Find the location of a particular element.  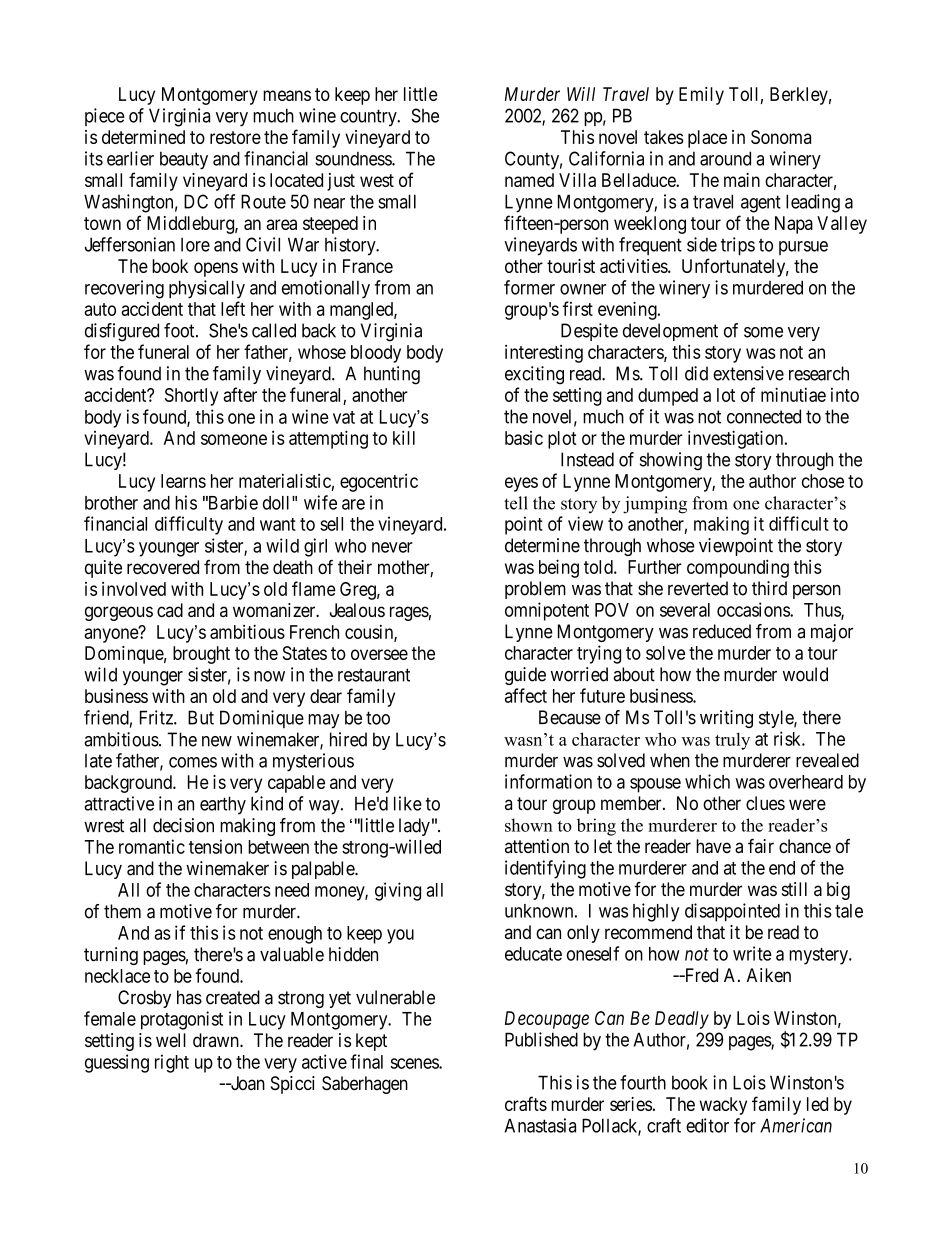

named is located at coordinates (529, 180).
